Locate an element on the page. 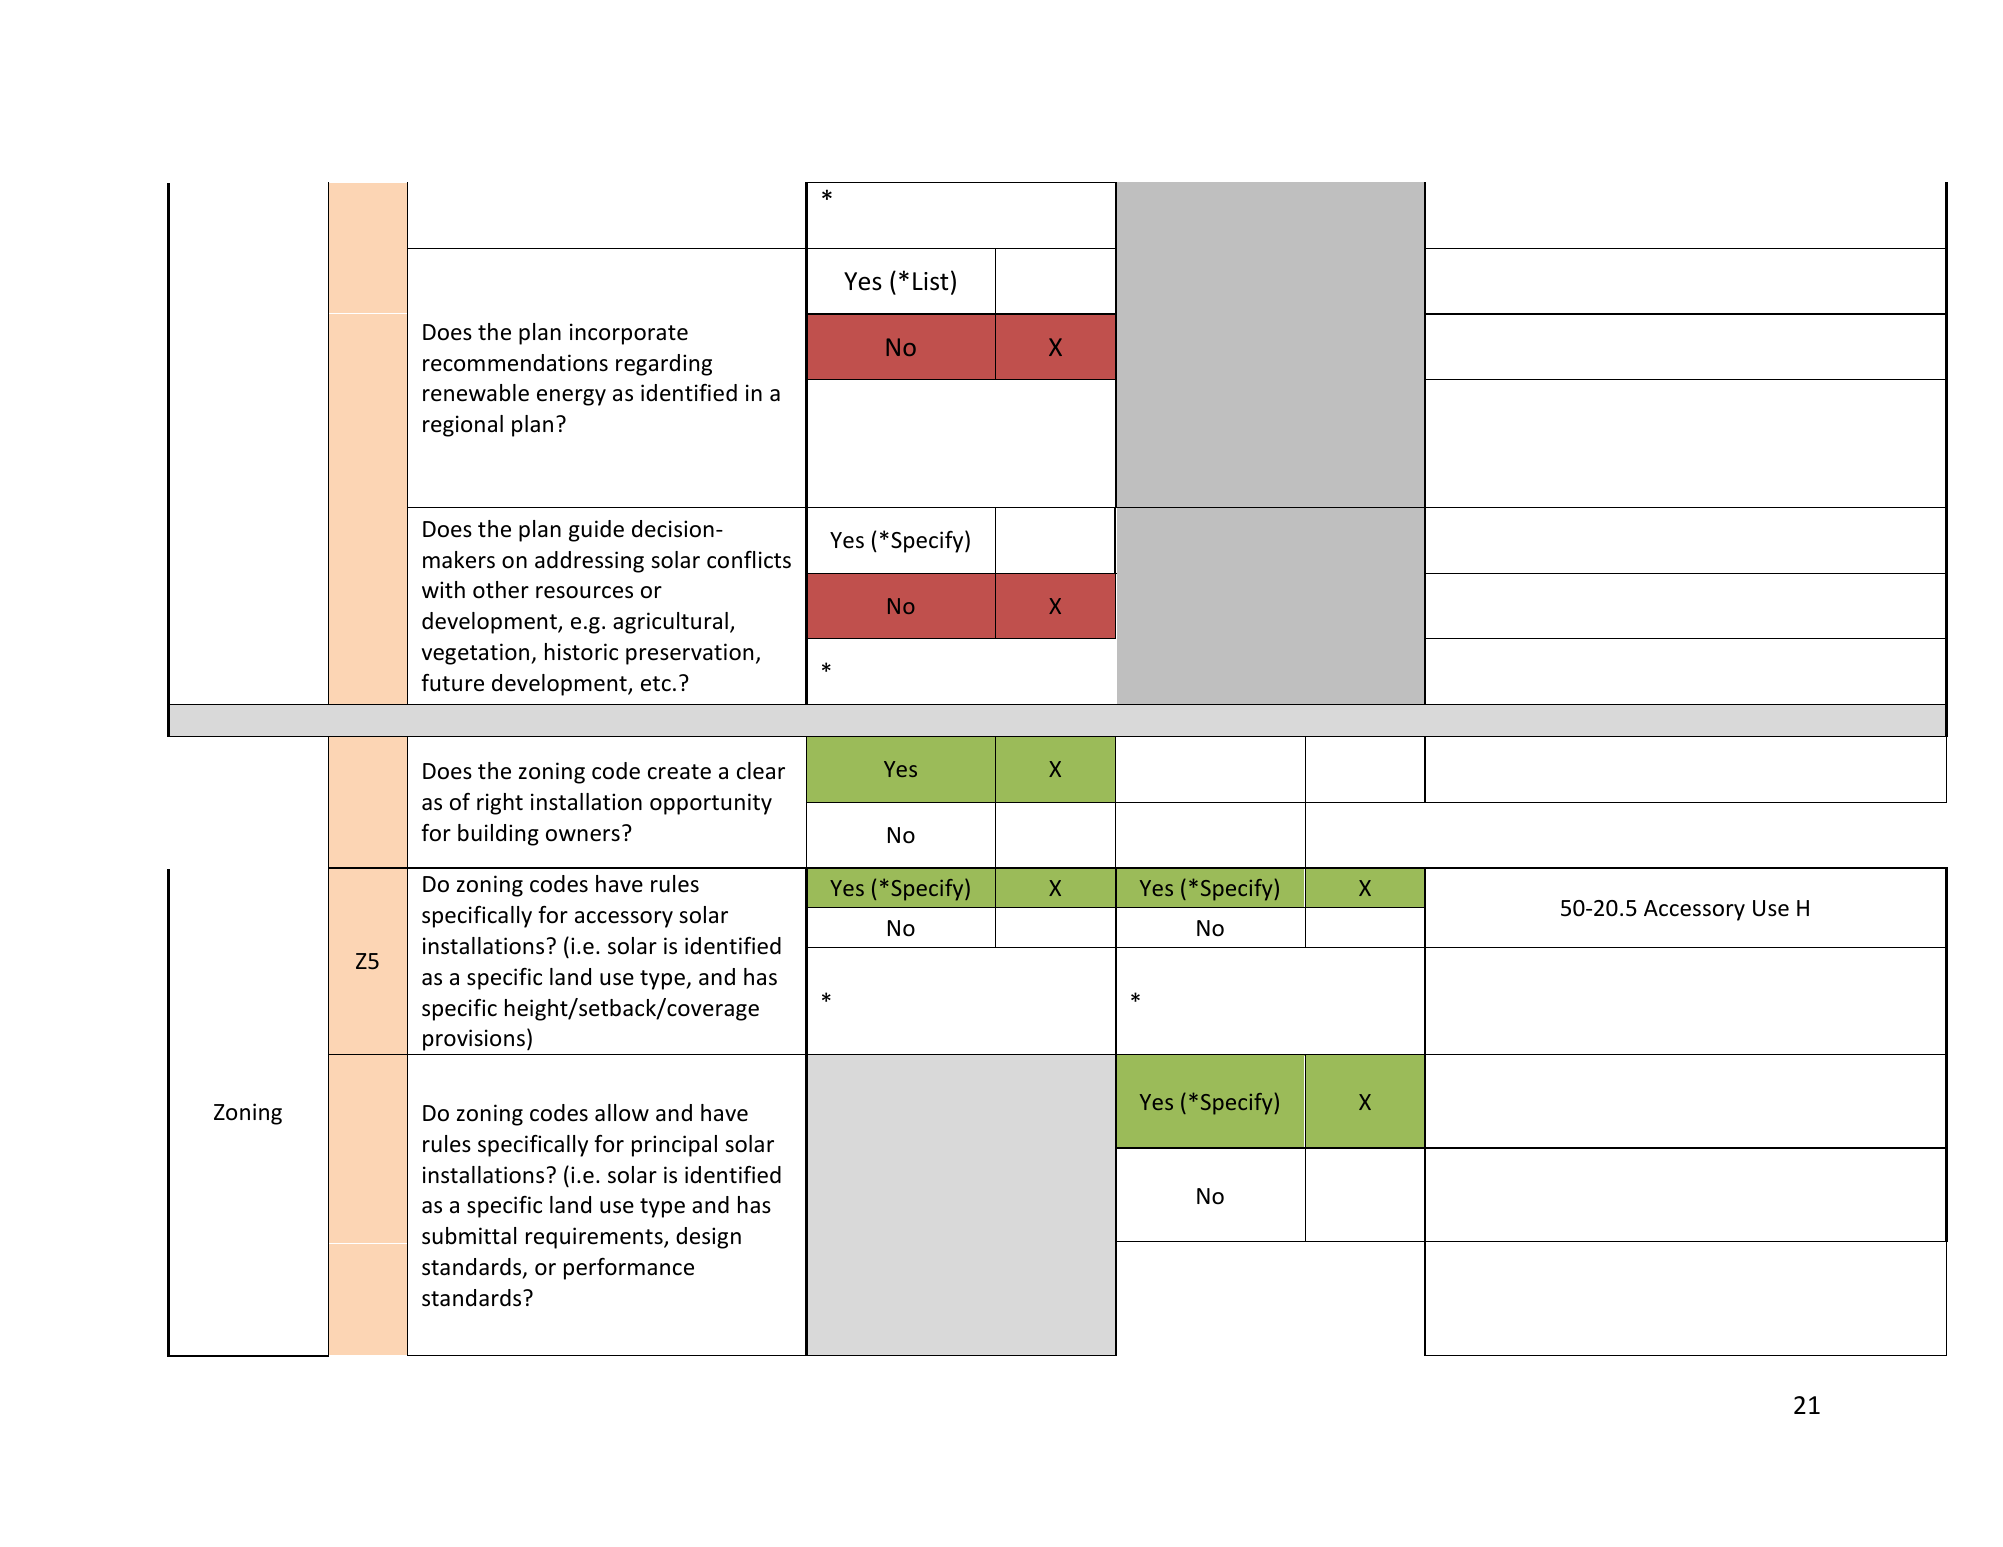 The height and width of the page is (1547, 2003). clear is located at coordinates (761, 771).
